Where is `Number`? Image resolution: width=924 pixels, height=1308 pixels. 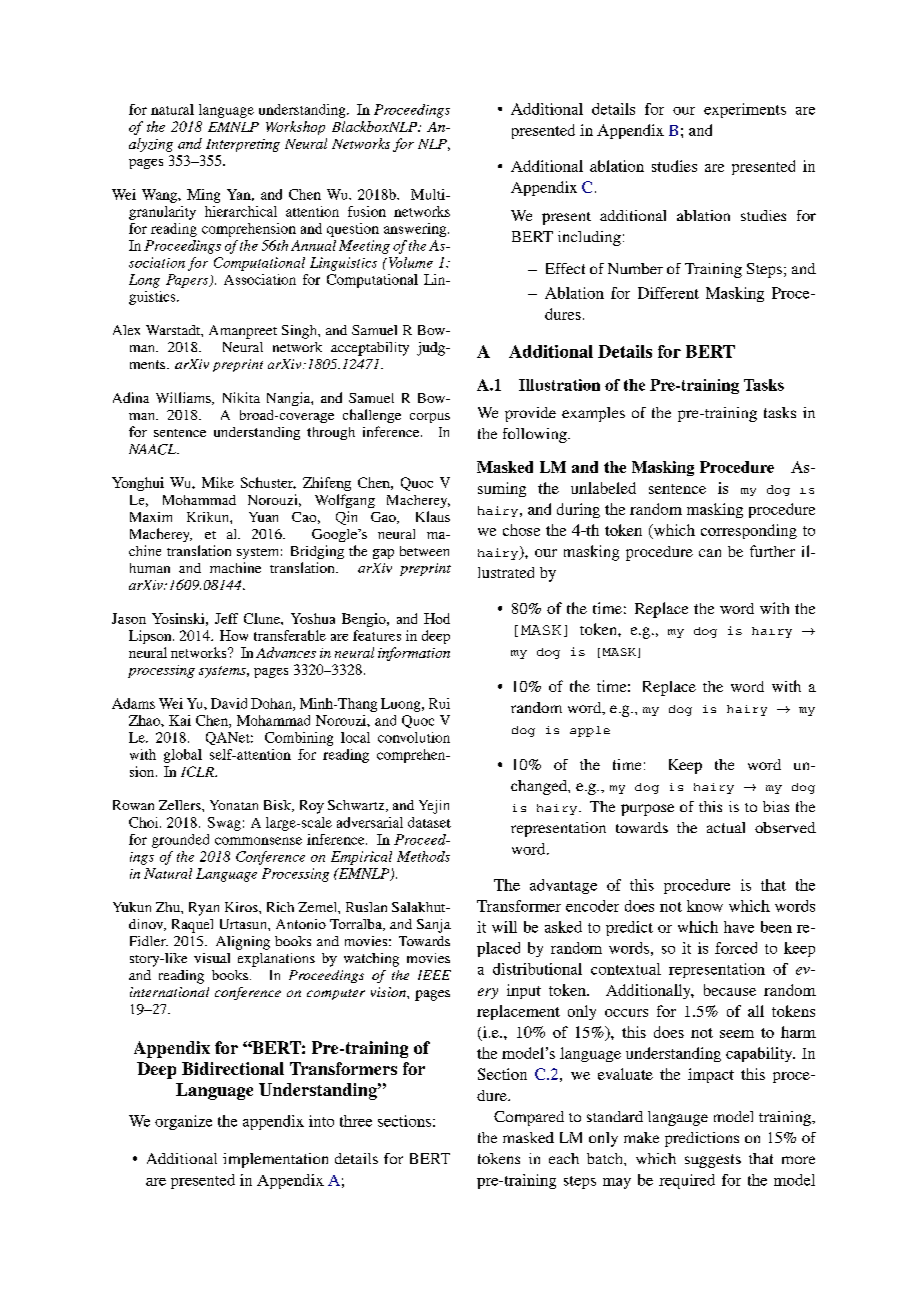
Number is located at coordinates (635, 268).
